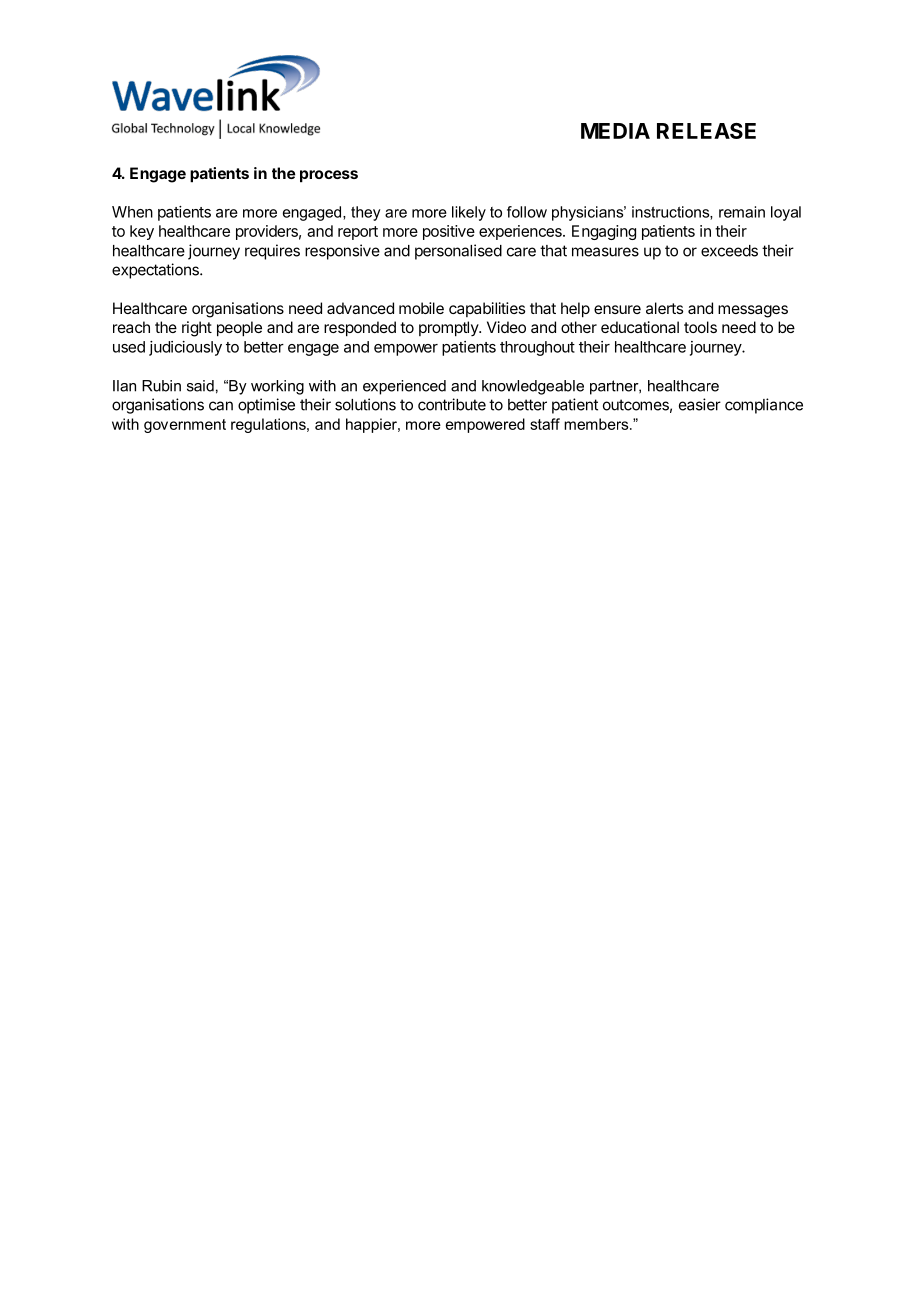  What do you see at coordinates (615, 131) in the screenshot?
I see `MEDIA` at bounding box center [615, 131].
